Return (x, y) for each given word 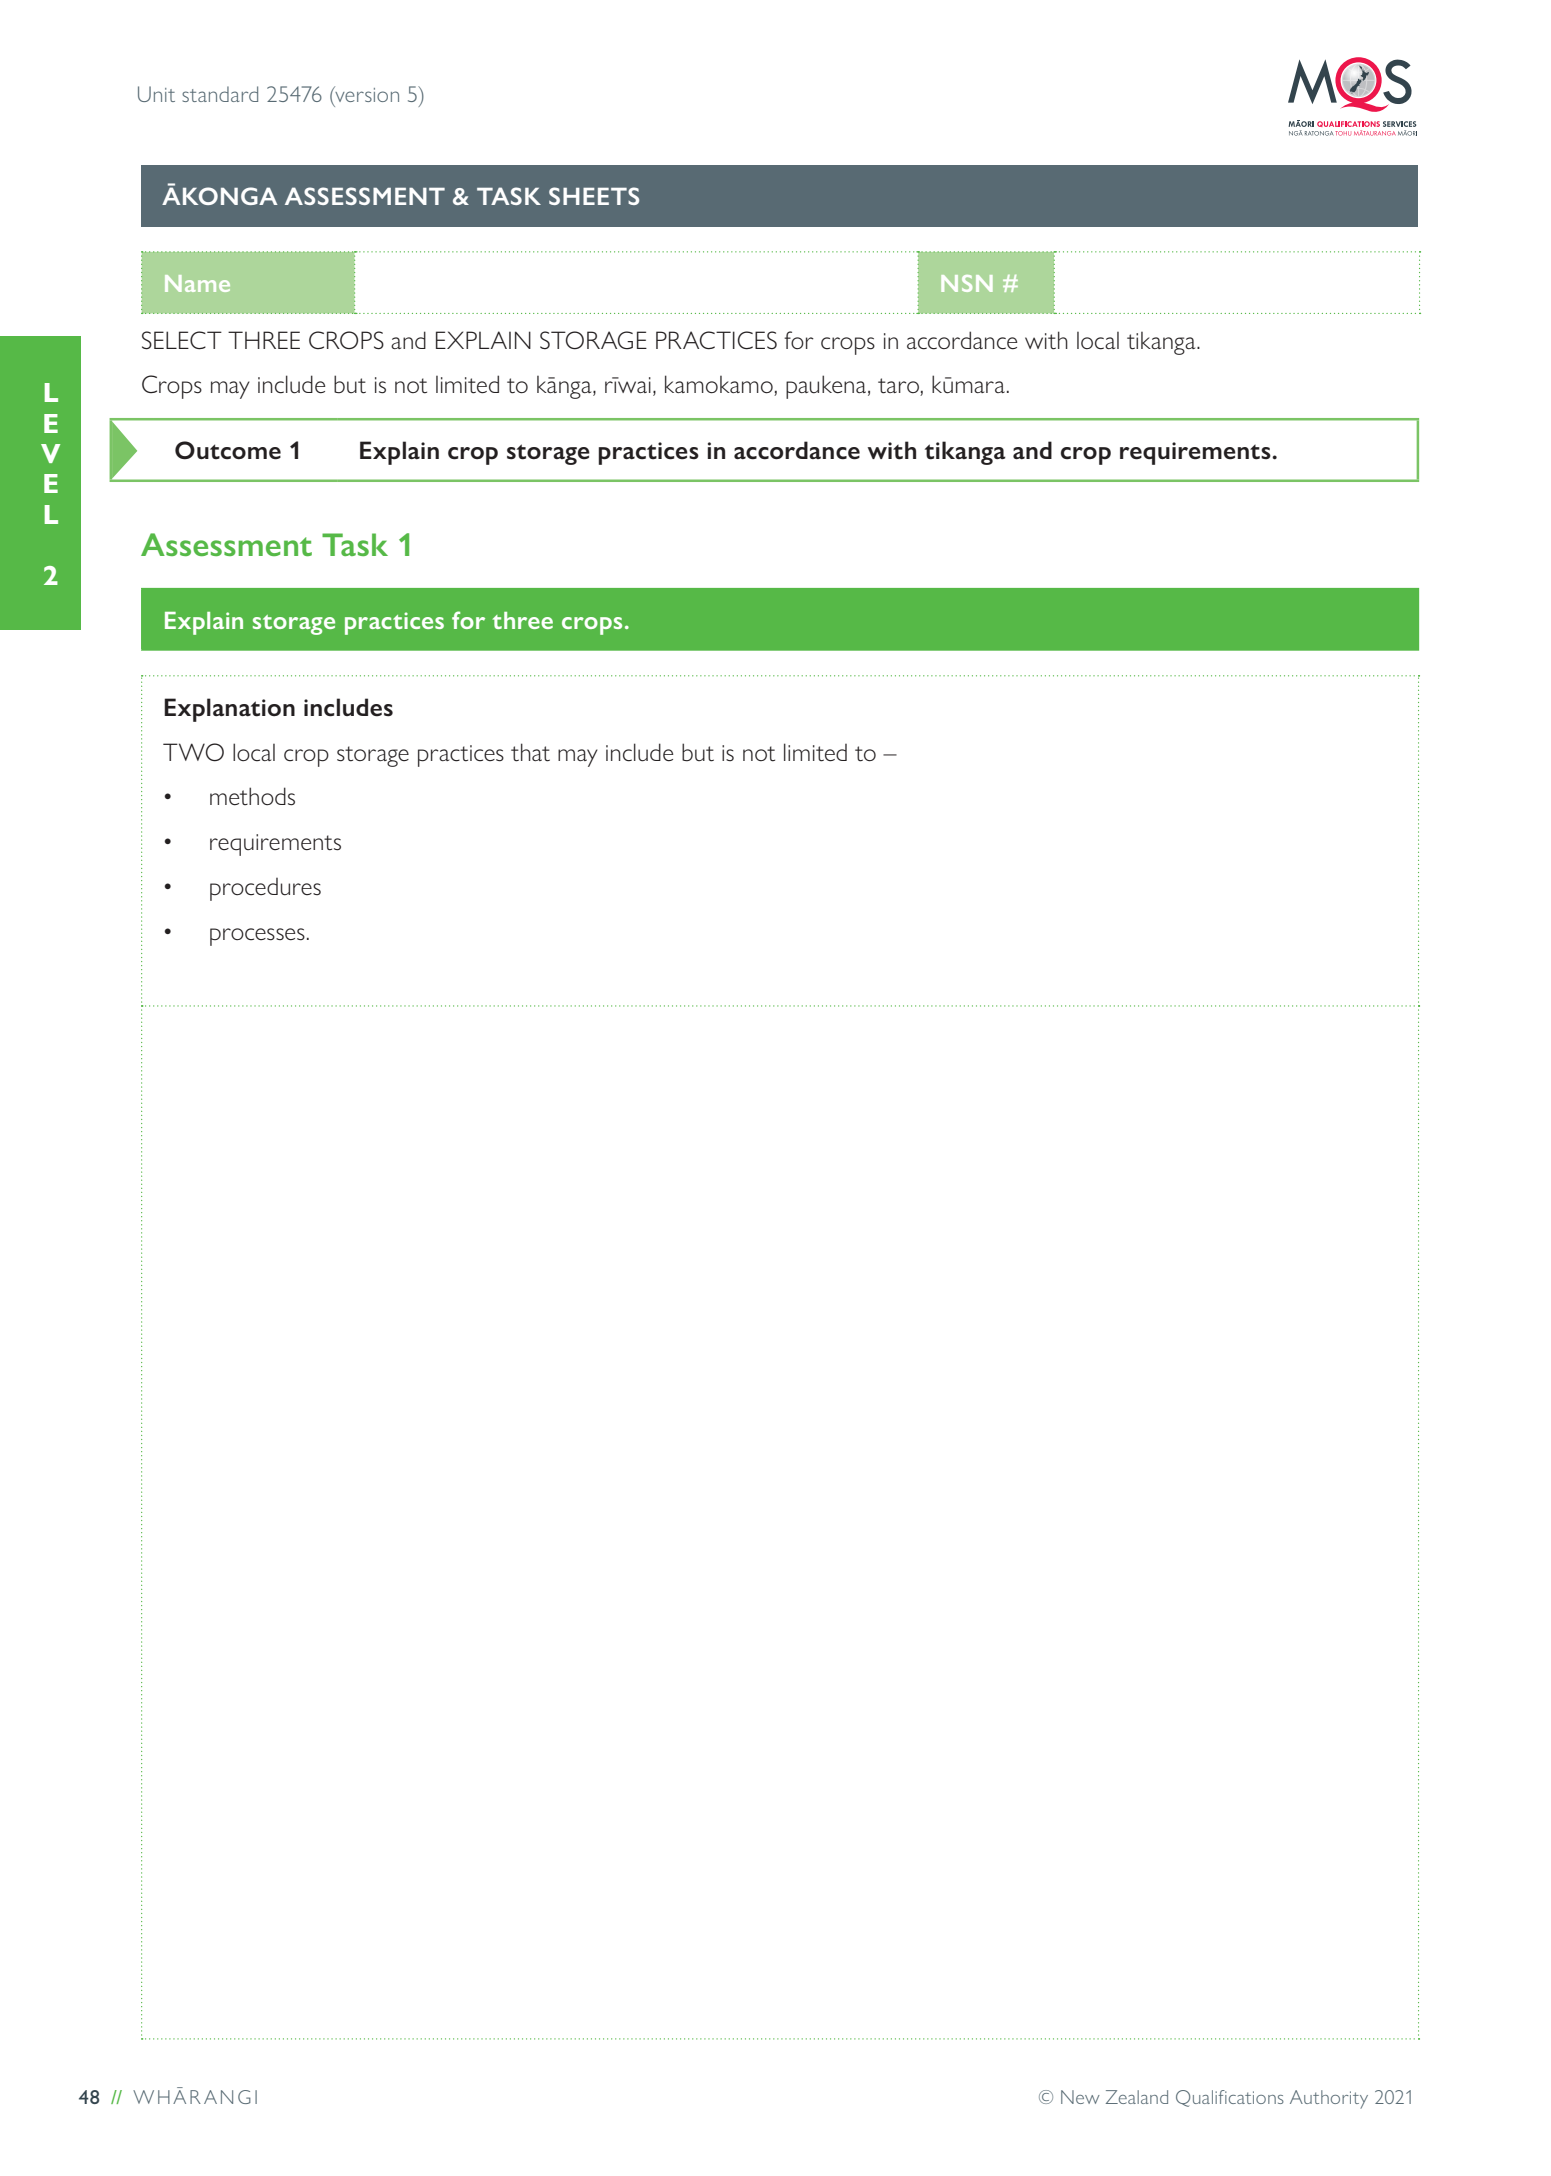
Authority (1329, 2099)
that (530, 752)
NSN (967, 283)
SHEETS (594, 196)
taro (899, 387)
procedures (265, 889)
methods (252, 796)
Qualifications (1230, 2098)
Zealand (1137, 2097)
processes (257, 937)
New (1080, 2097)
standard (220, 94)
